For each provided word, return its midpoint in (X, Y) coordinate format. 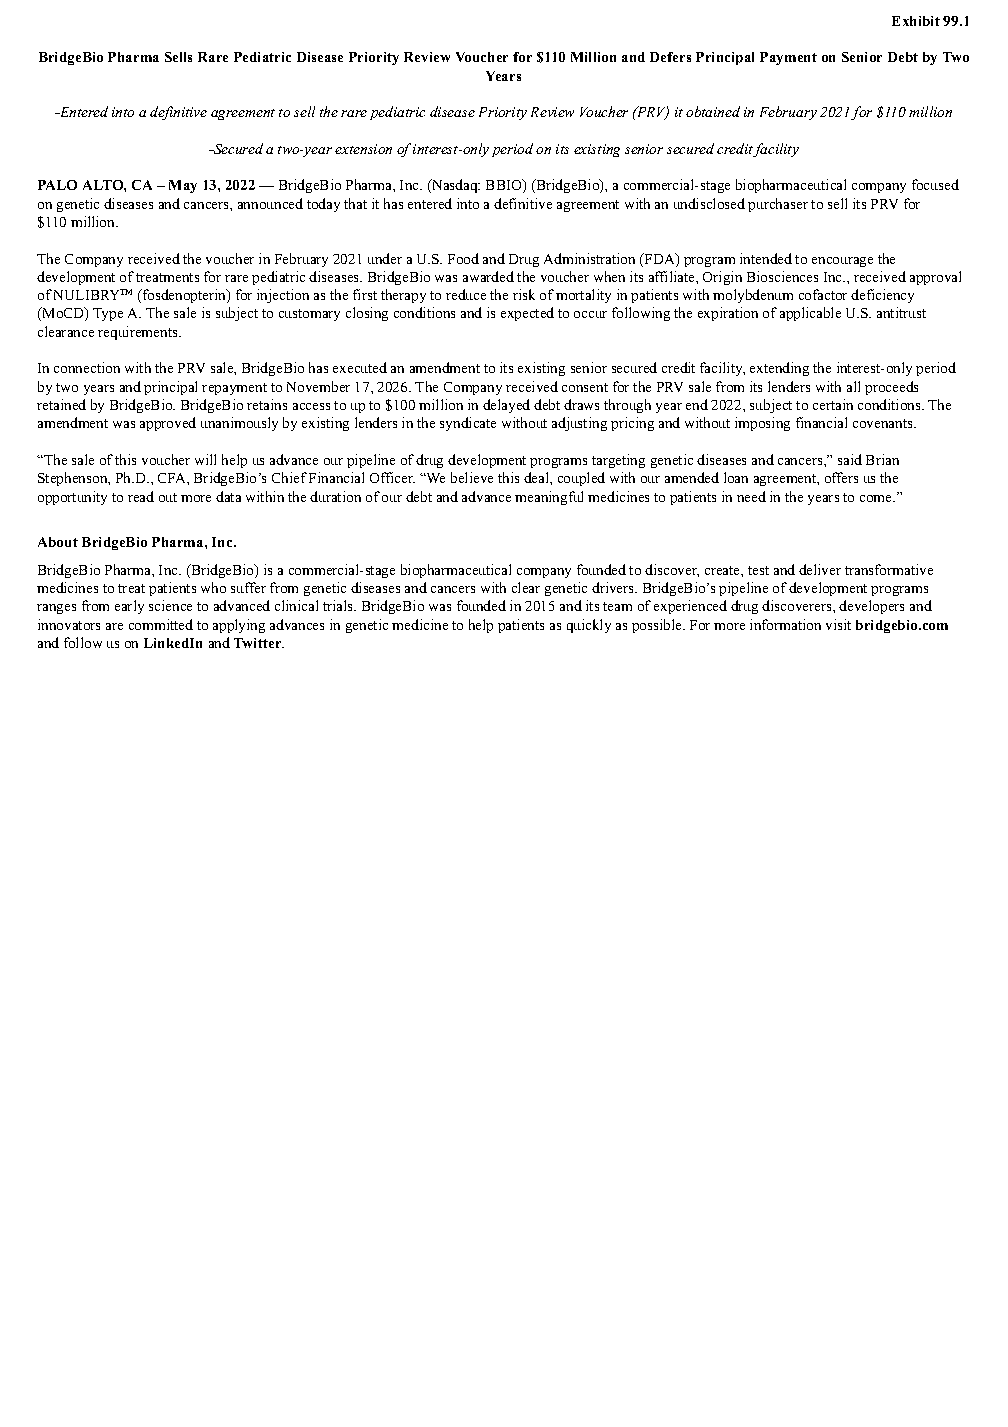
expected (527, 314)
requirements (139, 333)
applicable (810, 314)
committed (161, 624)
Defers (670, 57)
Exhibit (916, 21)
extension (363, 149)
